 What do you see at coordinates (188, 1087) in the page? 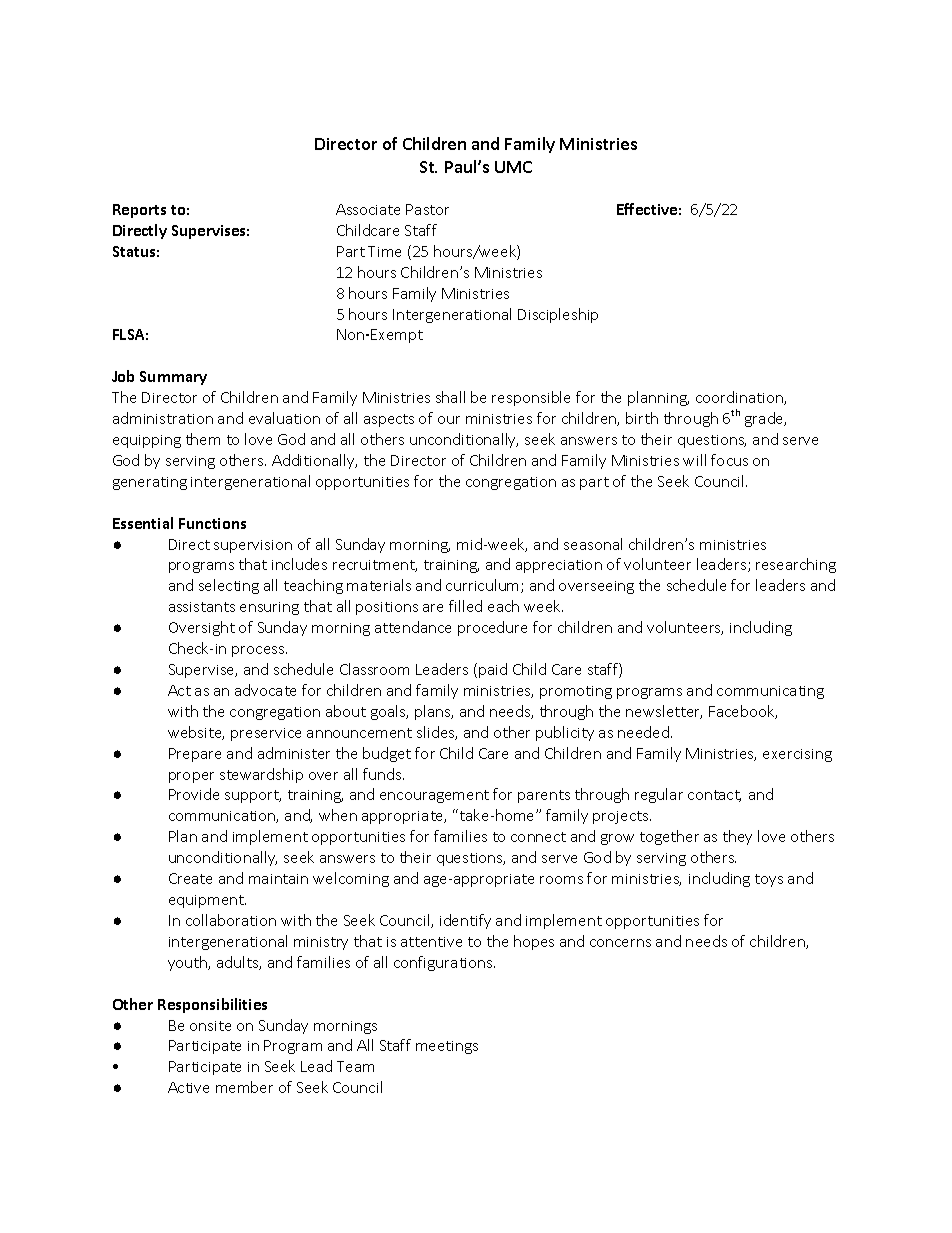
I see `Active` at bounding box center [188, 1087].
